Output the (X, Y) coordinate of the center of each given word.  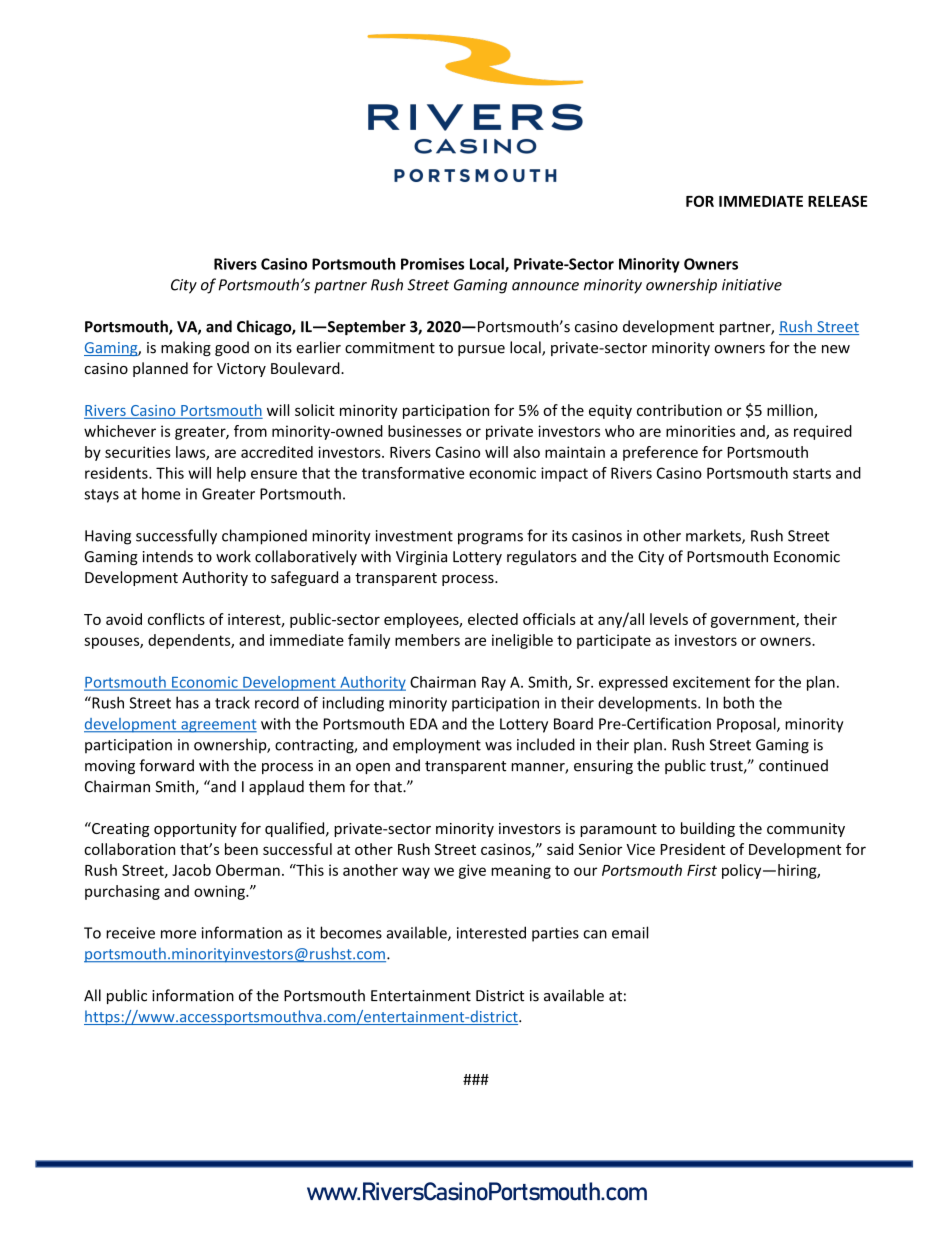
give (472, 871)
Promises (432, 264)
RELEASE (837, 201)
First (702, 870)
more (178, 934)
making (186, 348)
